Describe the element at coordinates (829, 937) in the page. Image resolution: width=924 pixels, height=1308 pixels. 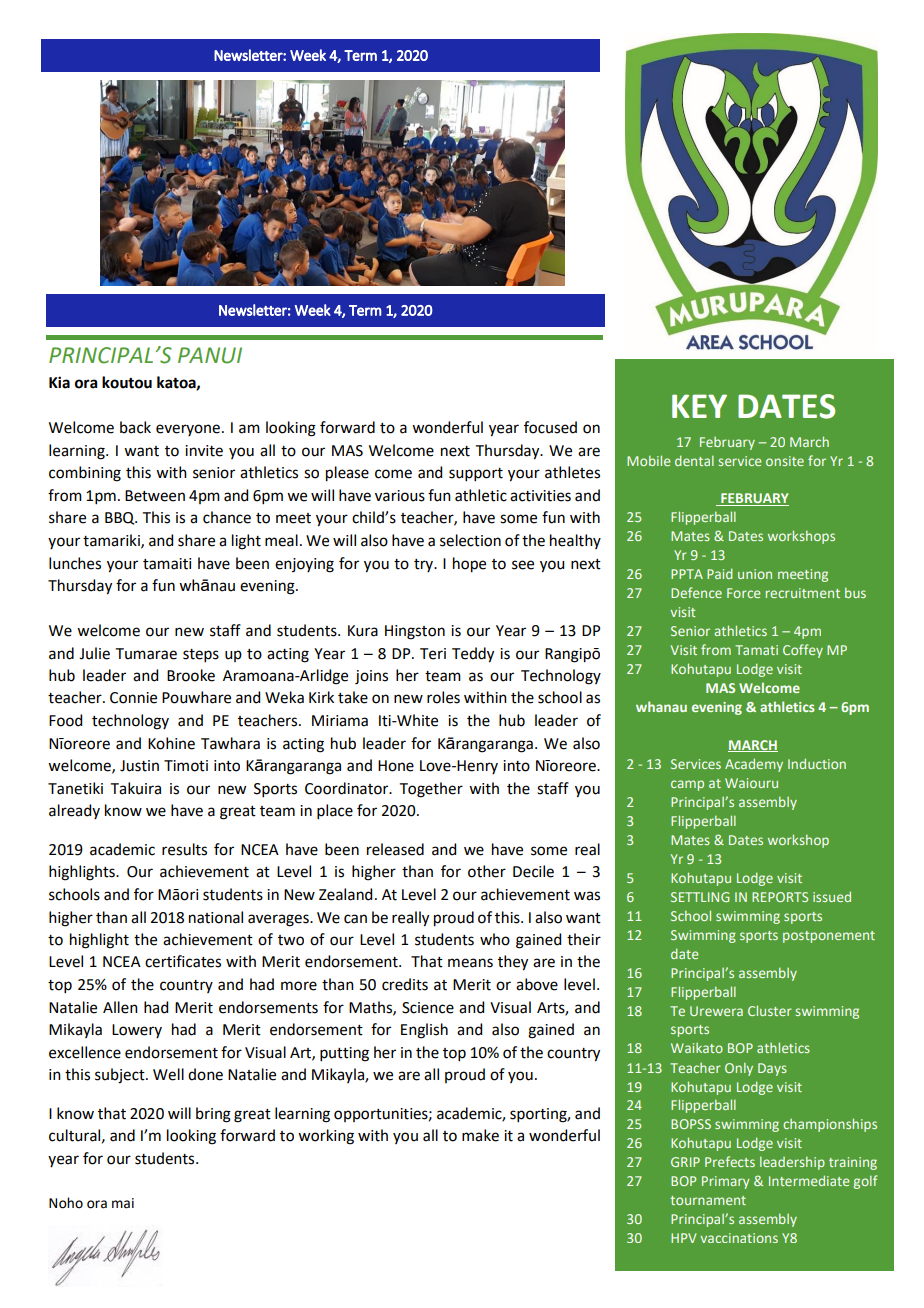
I see `postponement` at that location.
